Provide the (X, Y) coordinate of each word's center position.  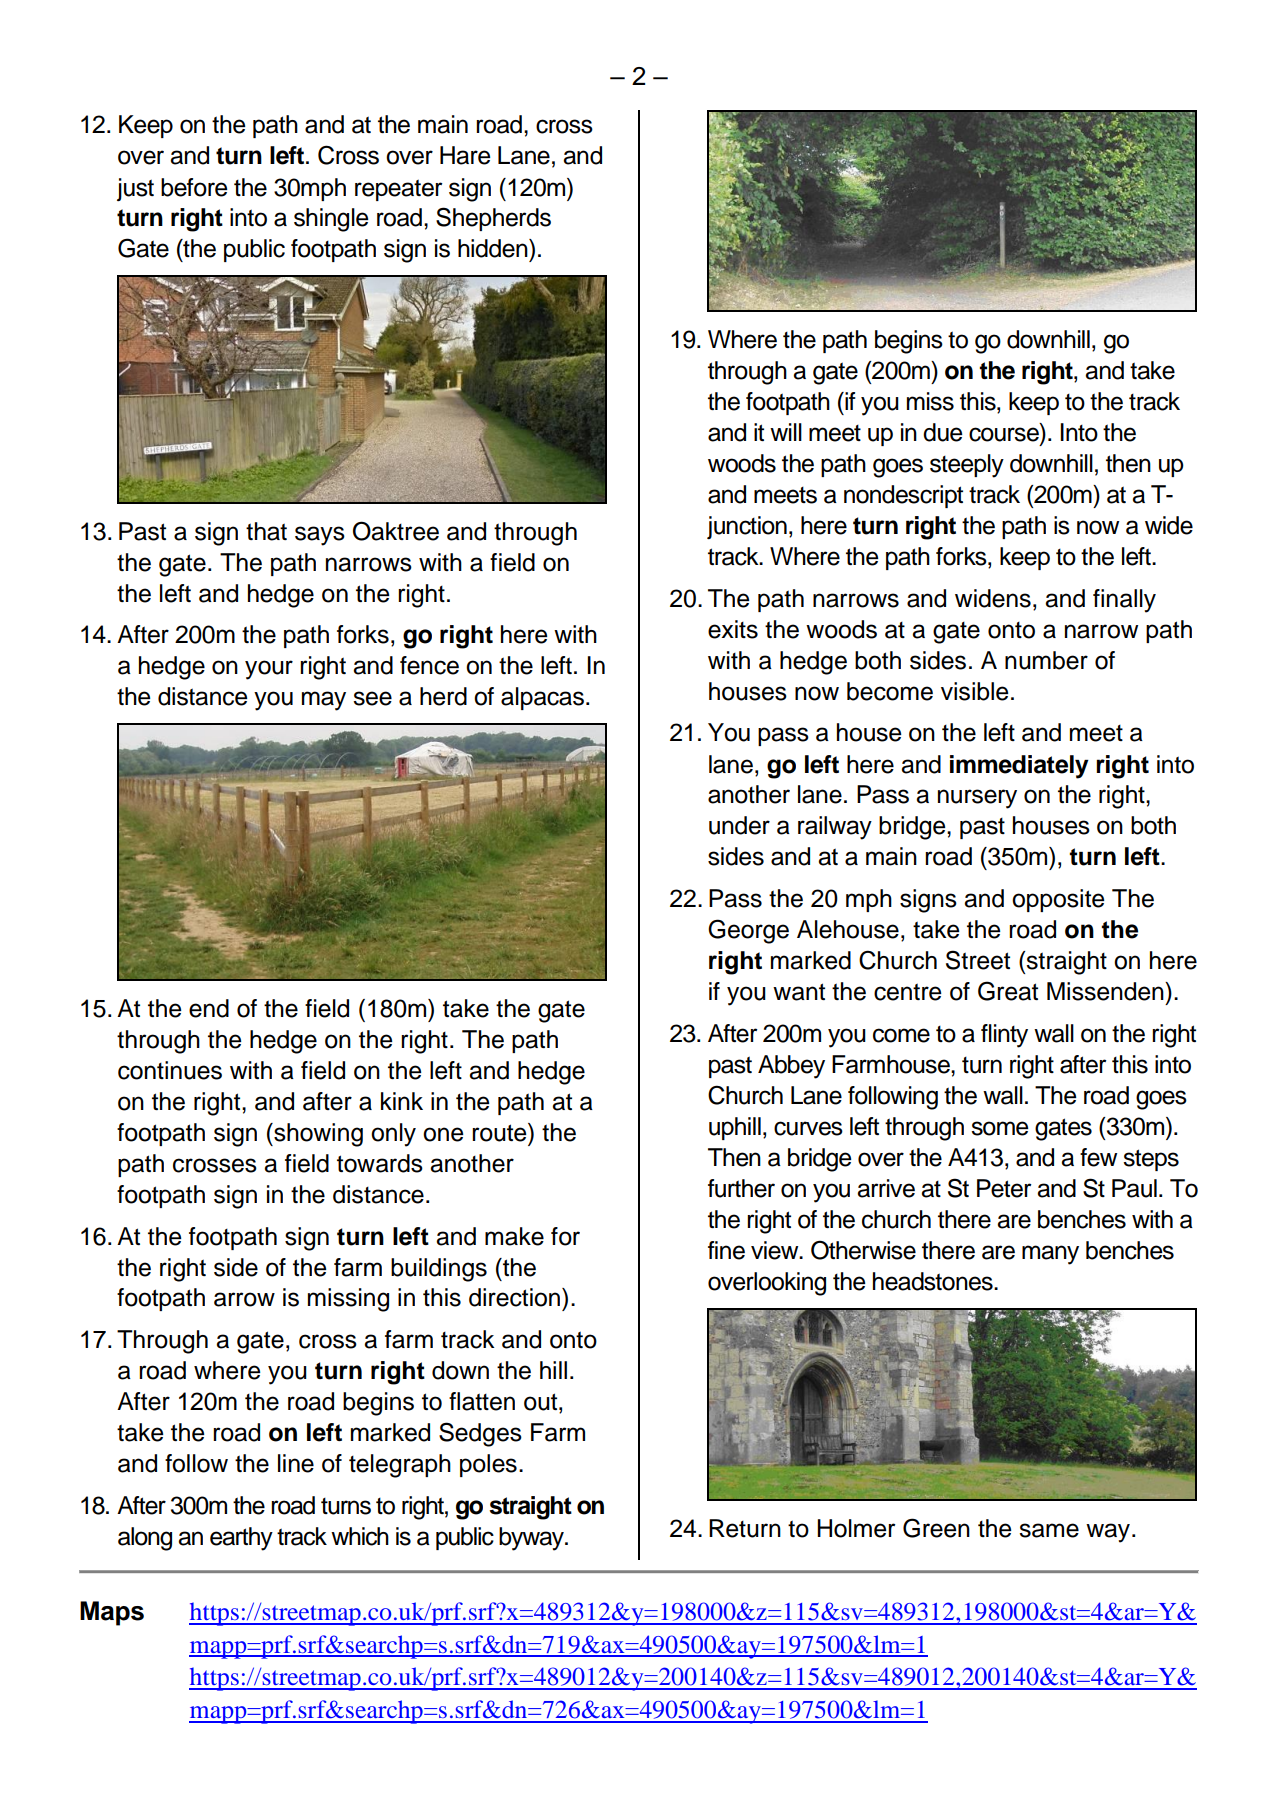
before (194, 187)
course (1005, 434)
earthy (241, 1539)
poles (488, 1465)
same (1049, 1530)
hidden (494, 248)
